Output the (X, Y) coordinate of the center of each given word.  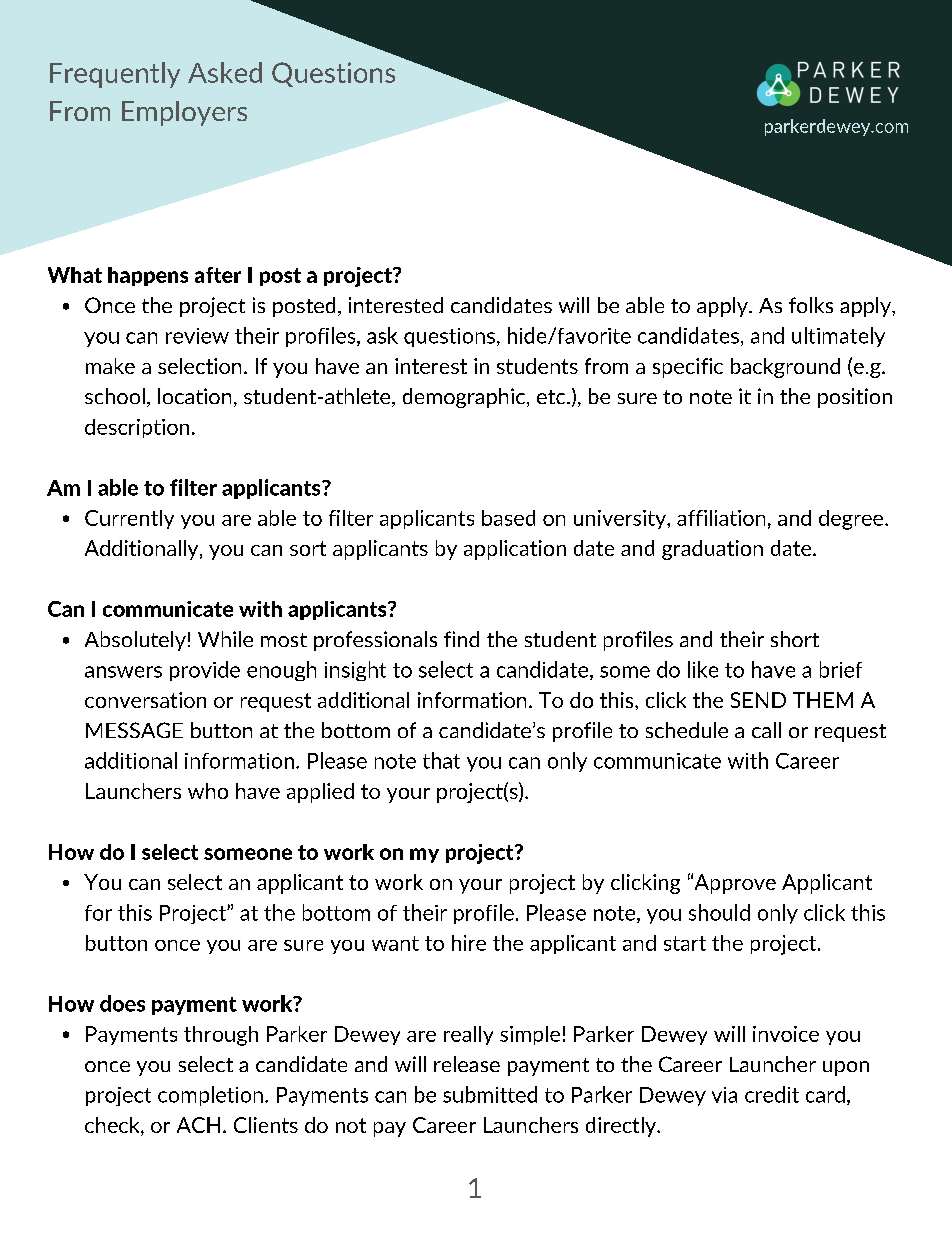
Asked (225, 72)
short (795, 639)
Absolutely (135, 641)
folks (811, 305)
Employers (184, 113)
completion (210, 1096)
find (461, 639)
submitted (490, 1094)
